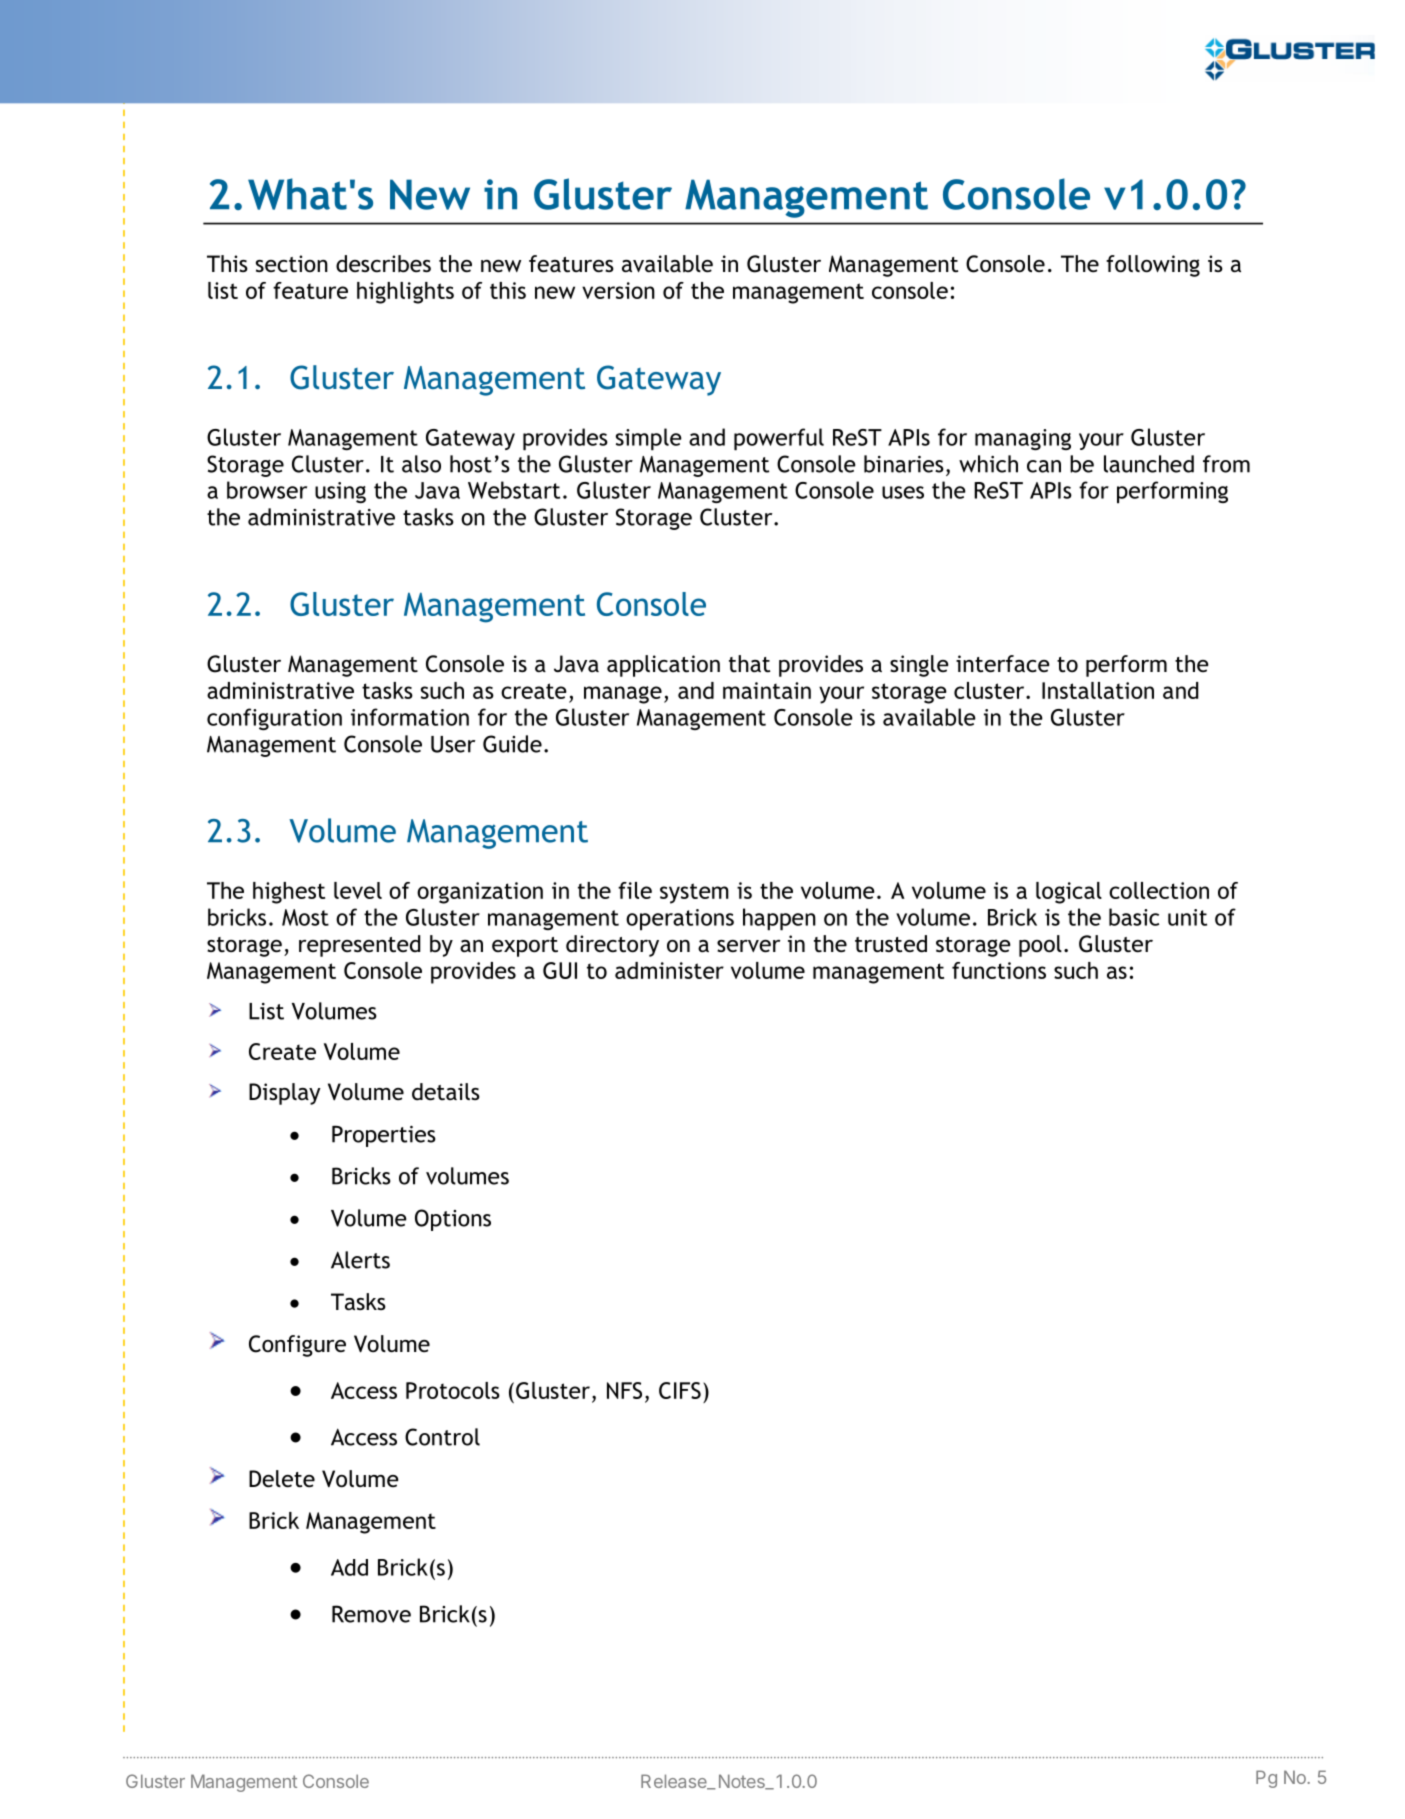  Describe the element at coordinates (405, 293) in the screenshot. I see `highlights` at that location.
